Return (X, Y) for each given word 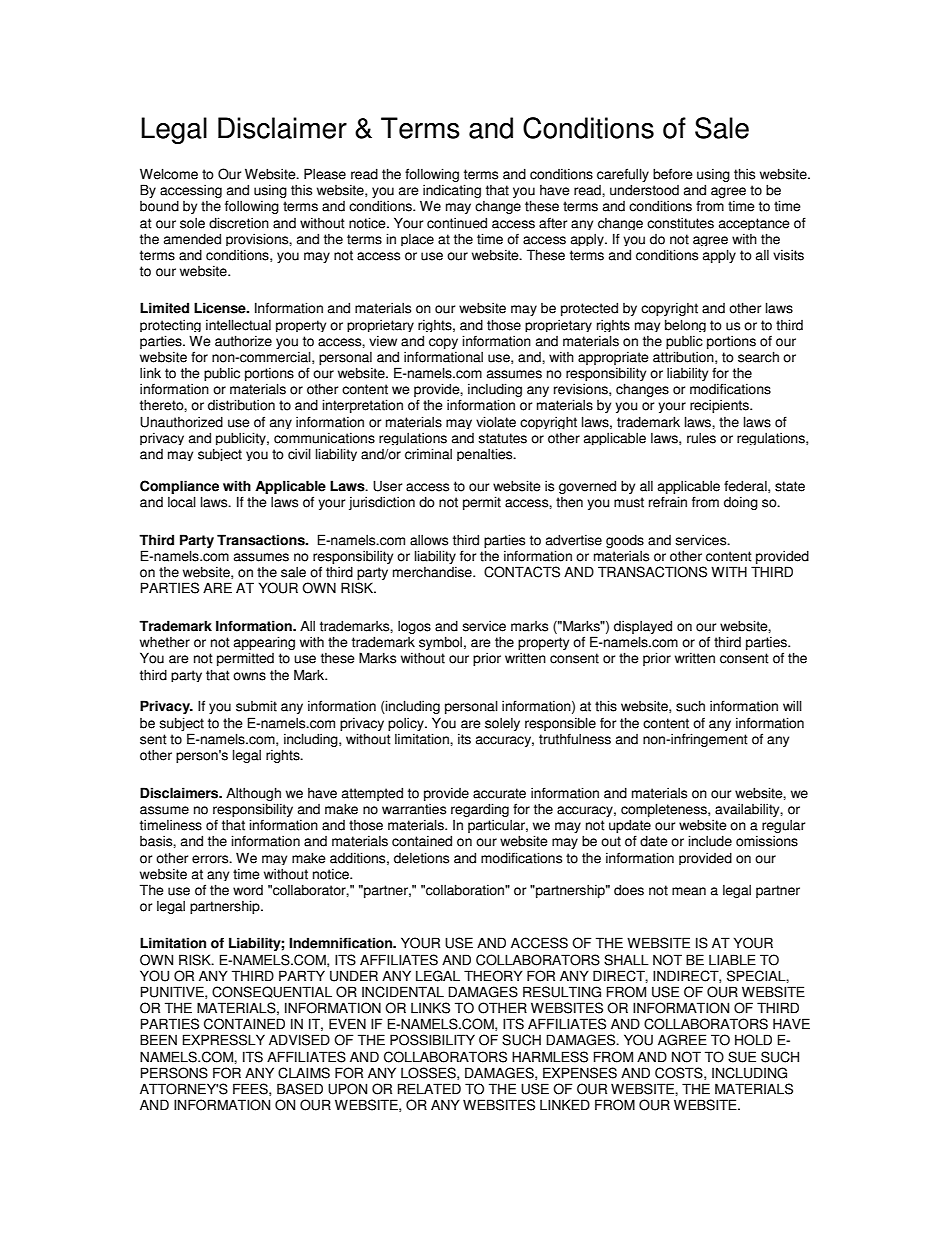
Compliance (179, 487)
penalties (486, 454)
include (710, 841)
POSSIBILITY (432, 1040)
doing (741, 503)
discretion (239, 223)
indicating (452, 192)
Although (253, 794)
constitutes (680, 223)
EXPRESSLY (224, 1040)
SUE (742, 1057)
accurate (499, 793)
